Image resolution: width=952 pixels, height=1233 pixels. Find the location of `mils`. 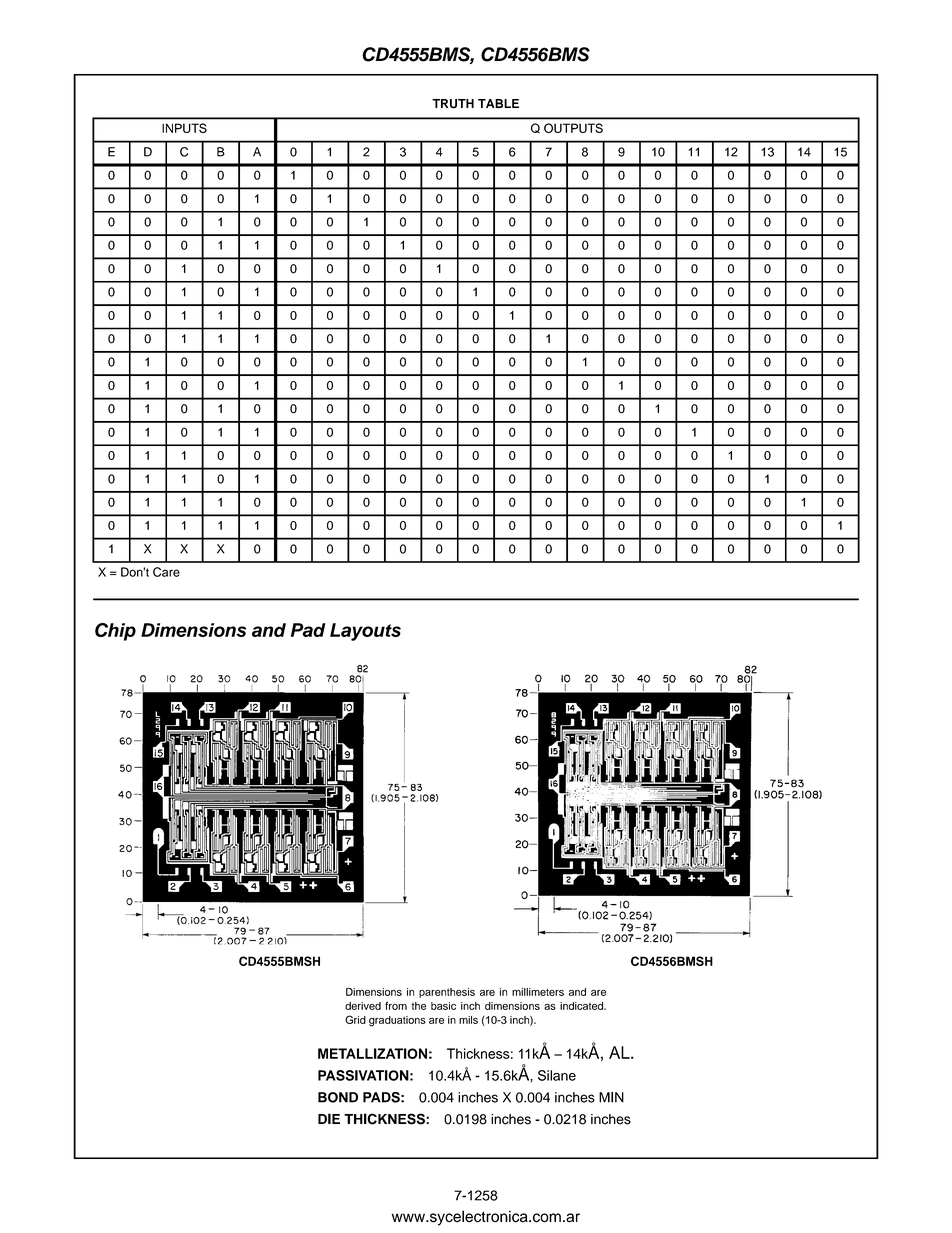

mils is located at coordinates (468, 1020).
